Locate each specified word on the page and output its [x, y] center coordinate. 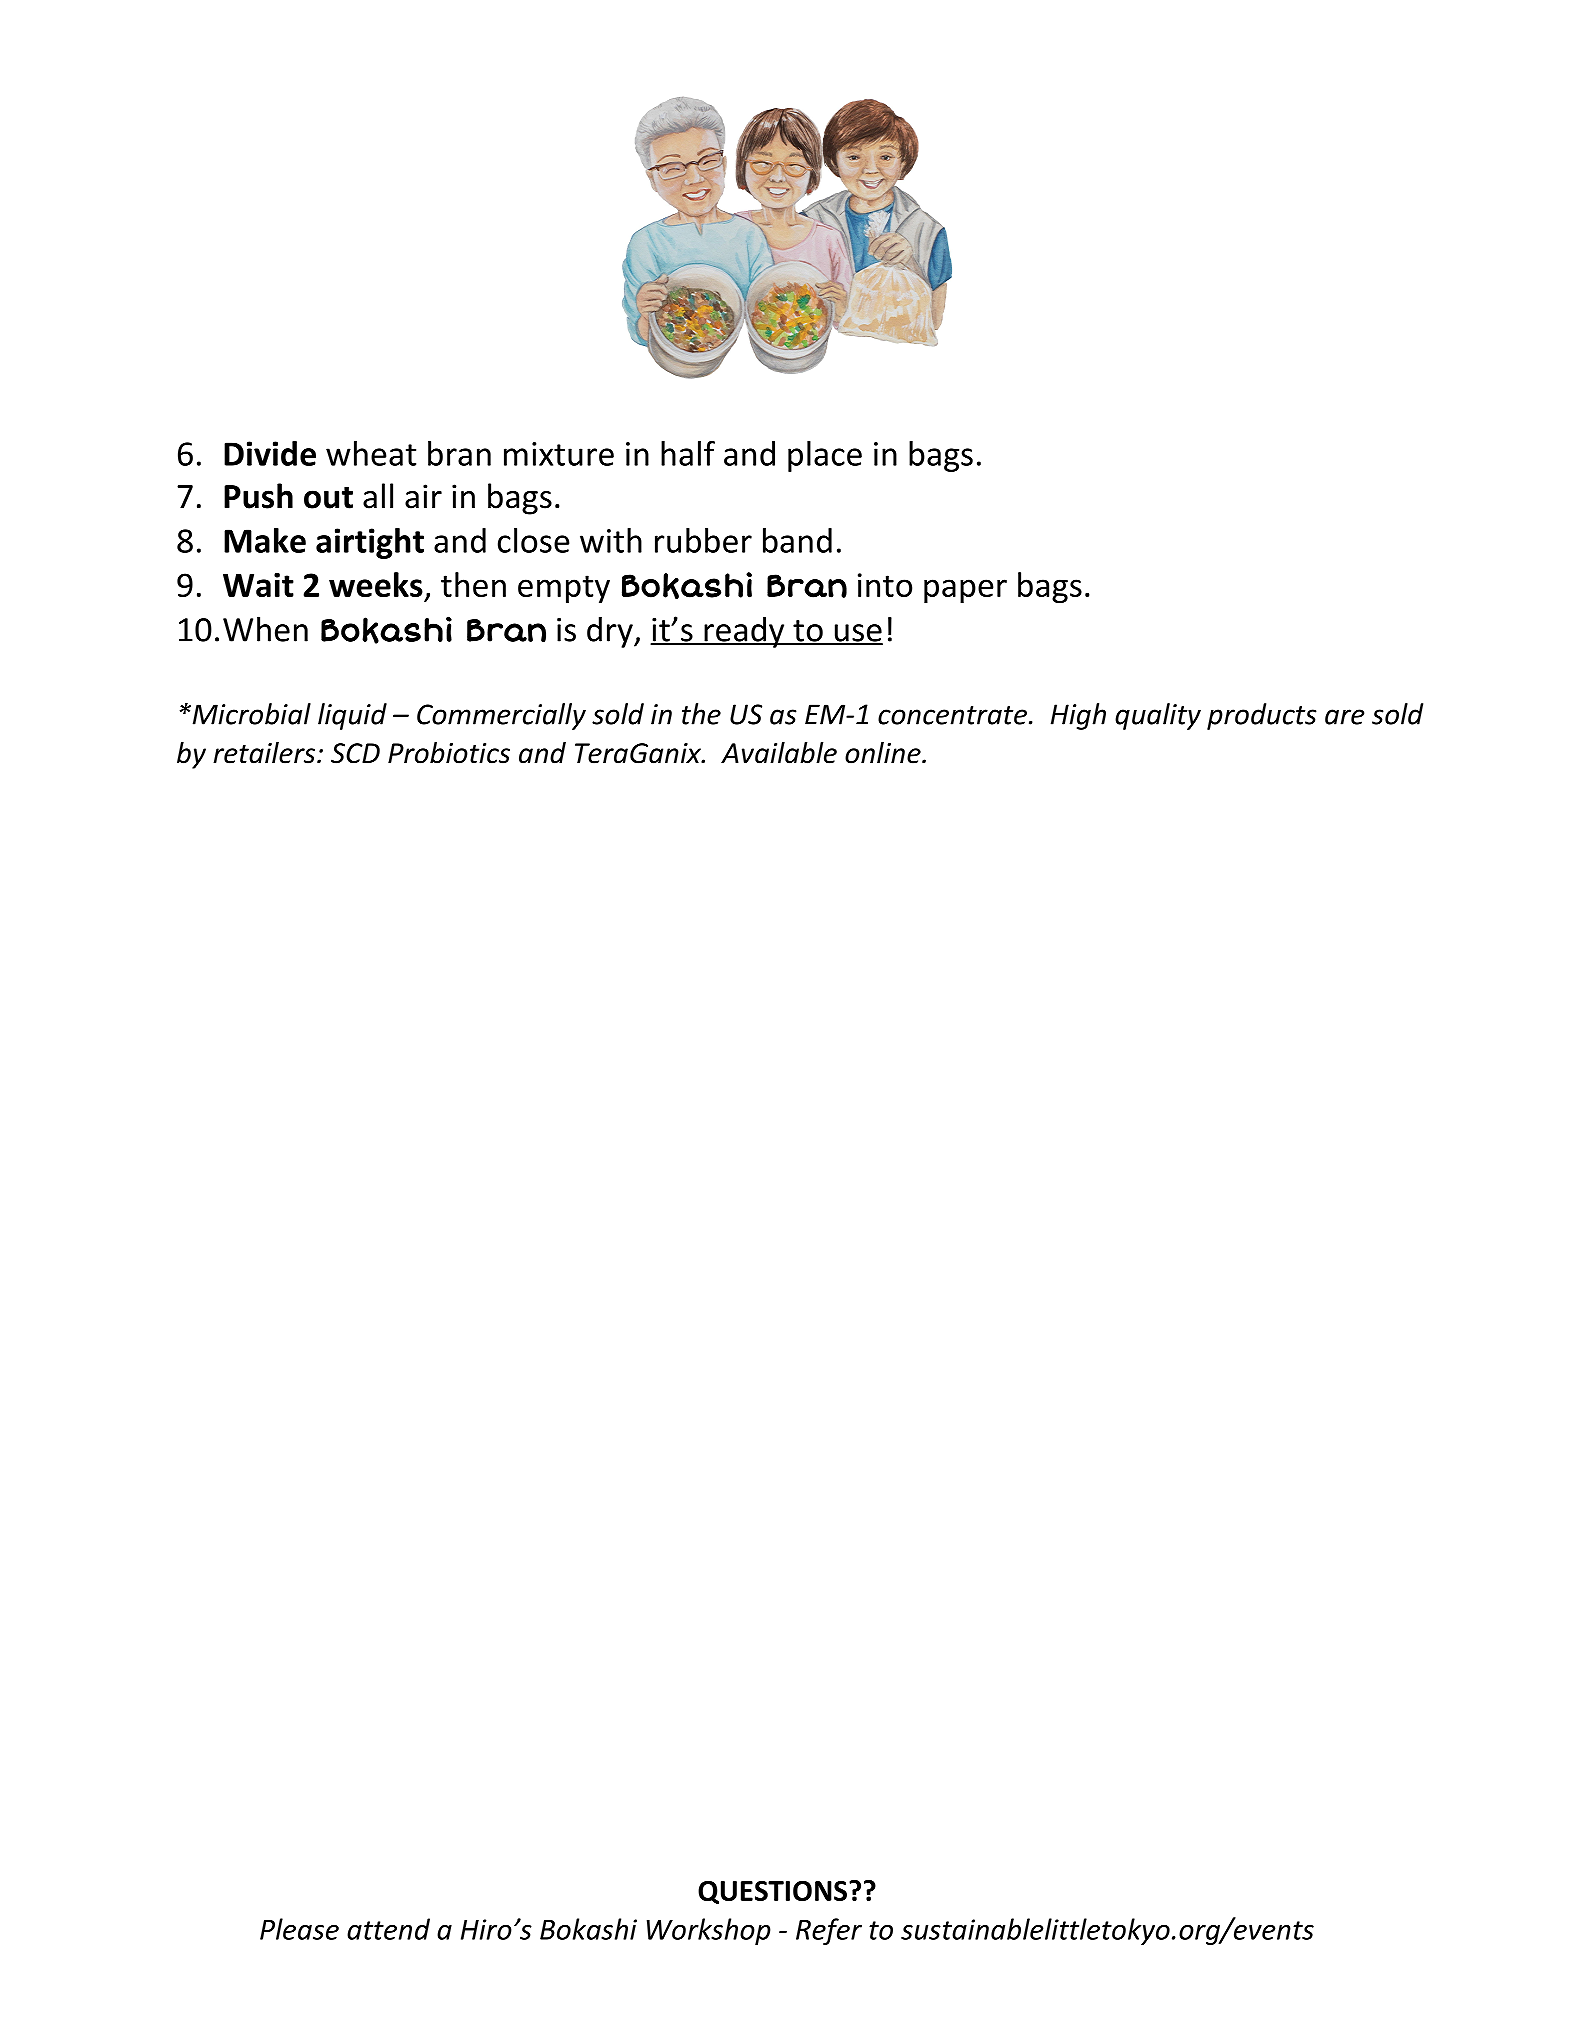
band [797, 540]
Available [779, 753]
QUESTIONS [772, 1893]
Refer [829, 1931]
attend [388, 1929]
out [328, 498]
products [1262, 716]
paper [965, 591]
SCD [355, 753]
